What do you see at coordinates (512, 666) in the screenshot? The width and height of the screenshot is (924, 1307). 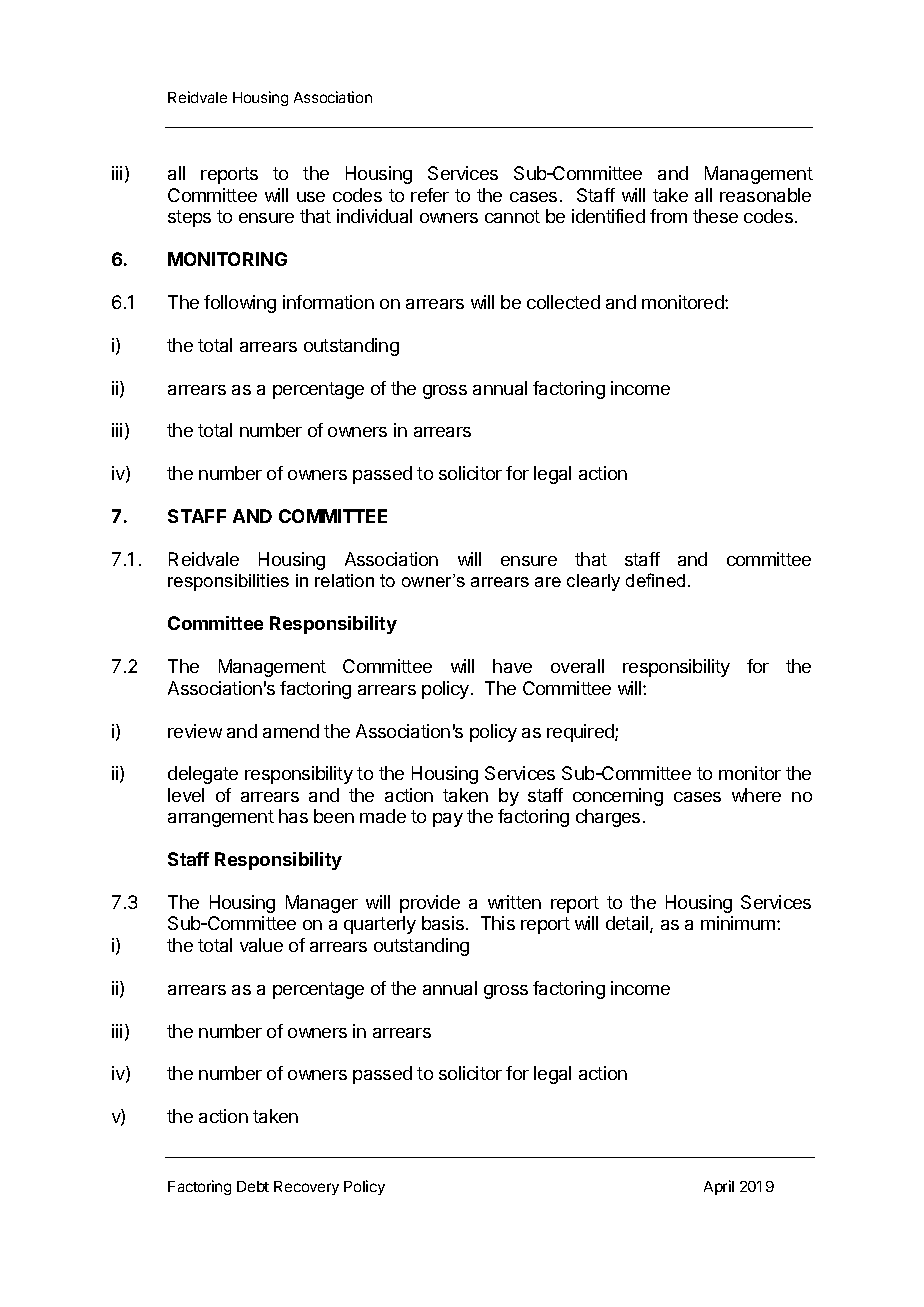 I see `have` at bounding box center [512, 666].
